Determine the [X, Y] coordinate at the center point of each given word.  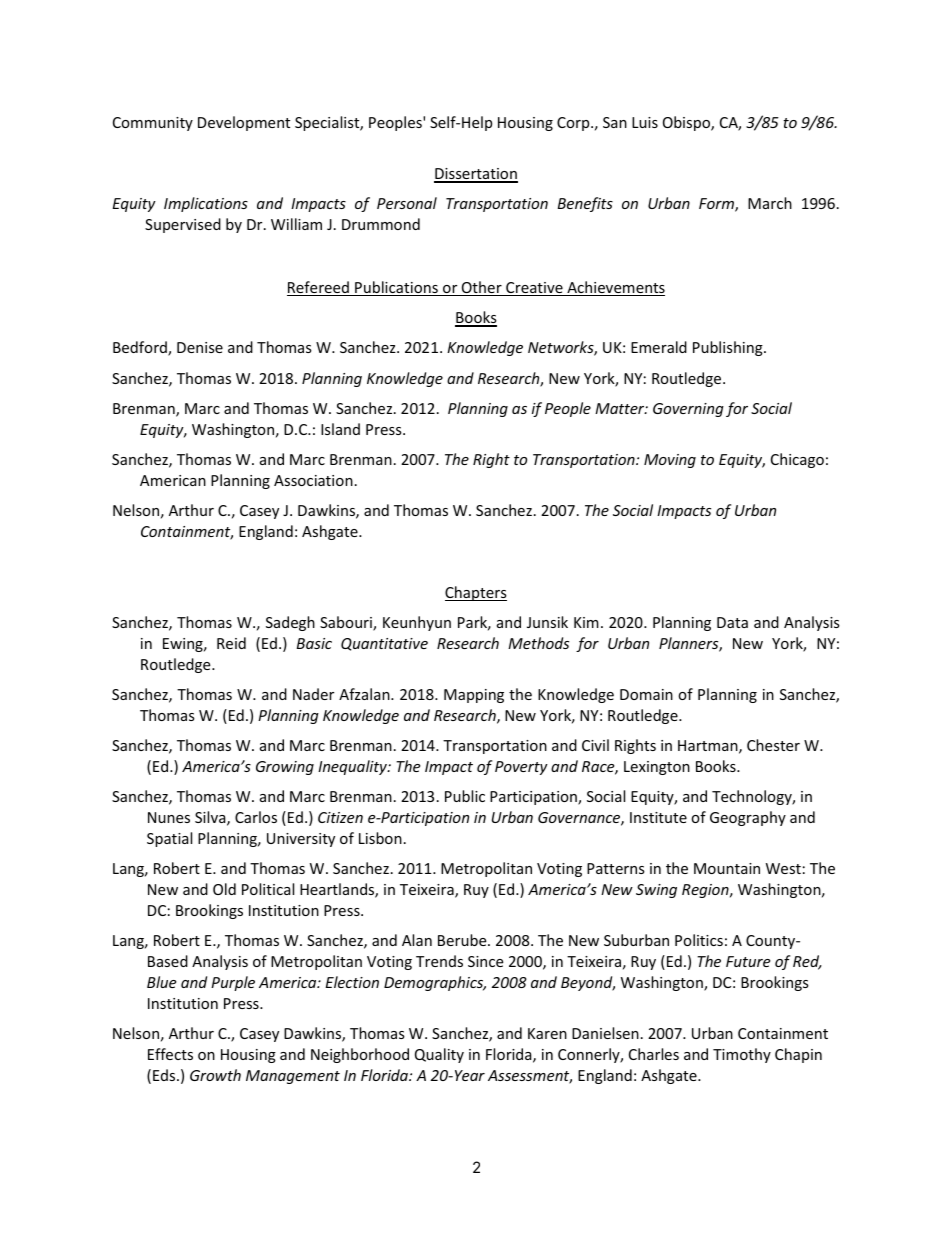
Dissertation [476, 175]
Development [244, 123]
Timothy [742, 1055]
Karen [547, 1033]
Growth [215, 1075]
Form [717, 205]
